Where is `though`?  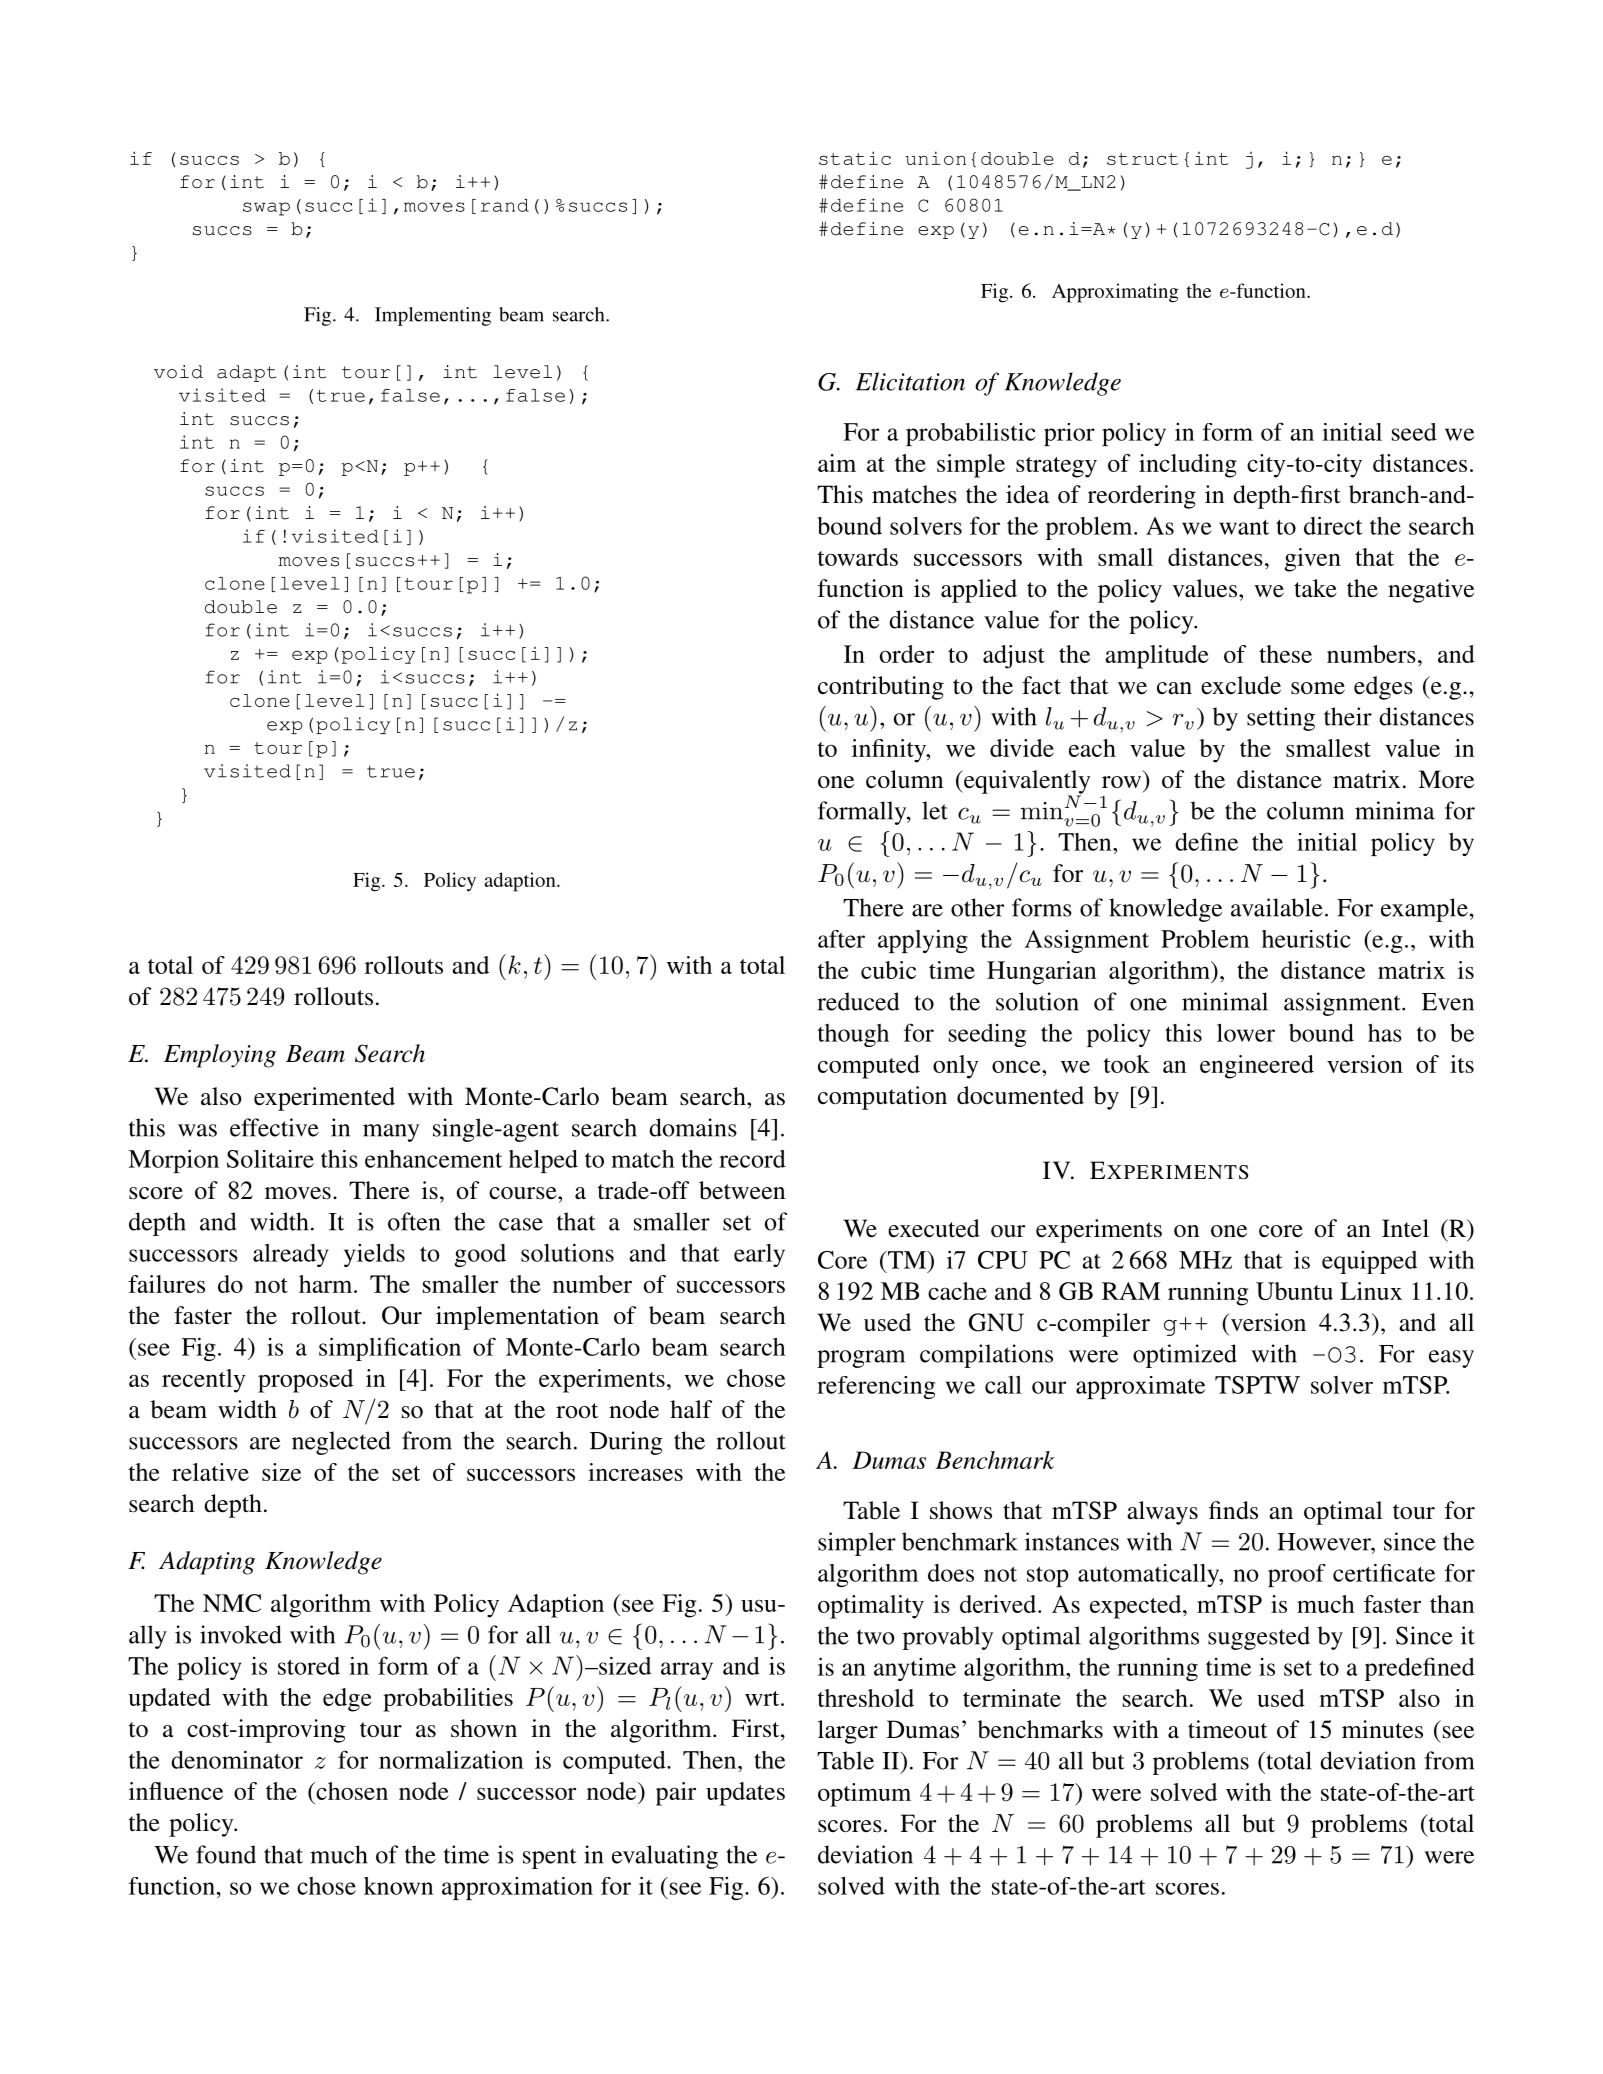 though is located at coordinates (853, 1035).
